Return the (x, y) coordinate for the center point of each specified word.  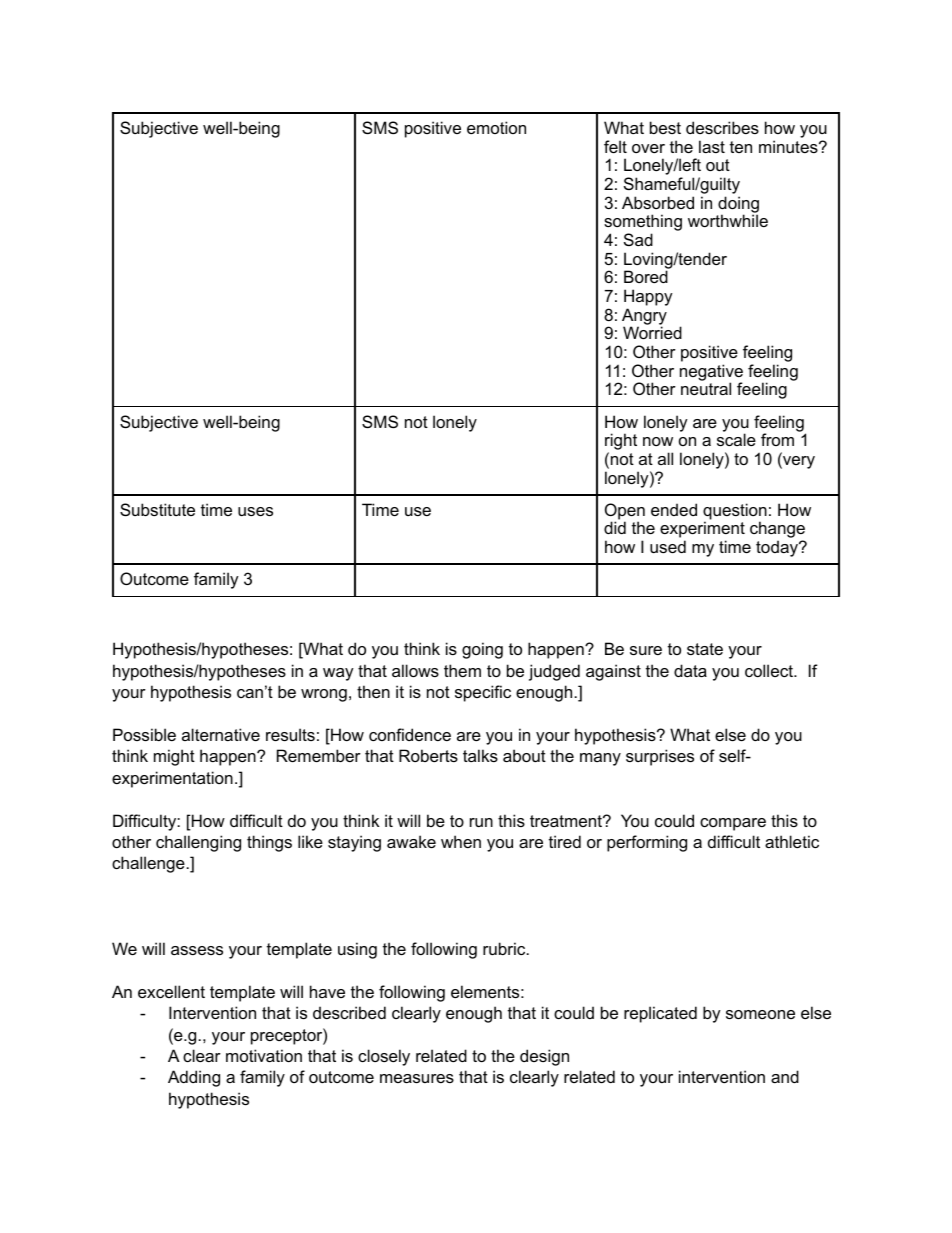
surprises (660, 757)
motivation (264, 1055)
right (621, 443)
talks (480, 755)
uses (255, 511)
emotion (496, 127)
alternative (221, 734)
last (712, 146)
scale (736, 439)
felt (615, 146)
